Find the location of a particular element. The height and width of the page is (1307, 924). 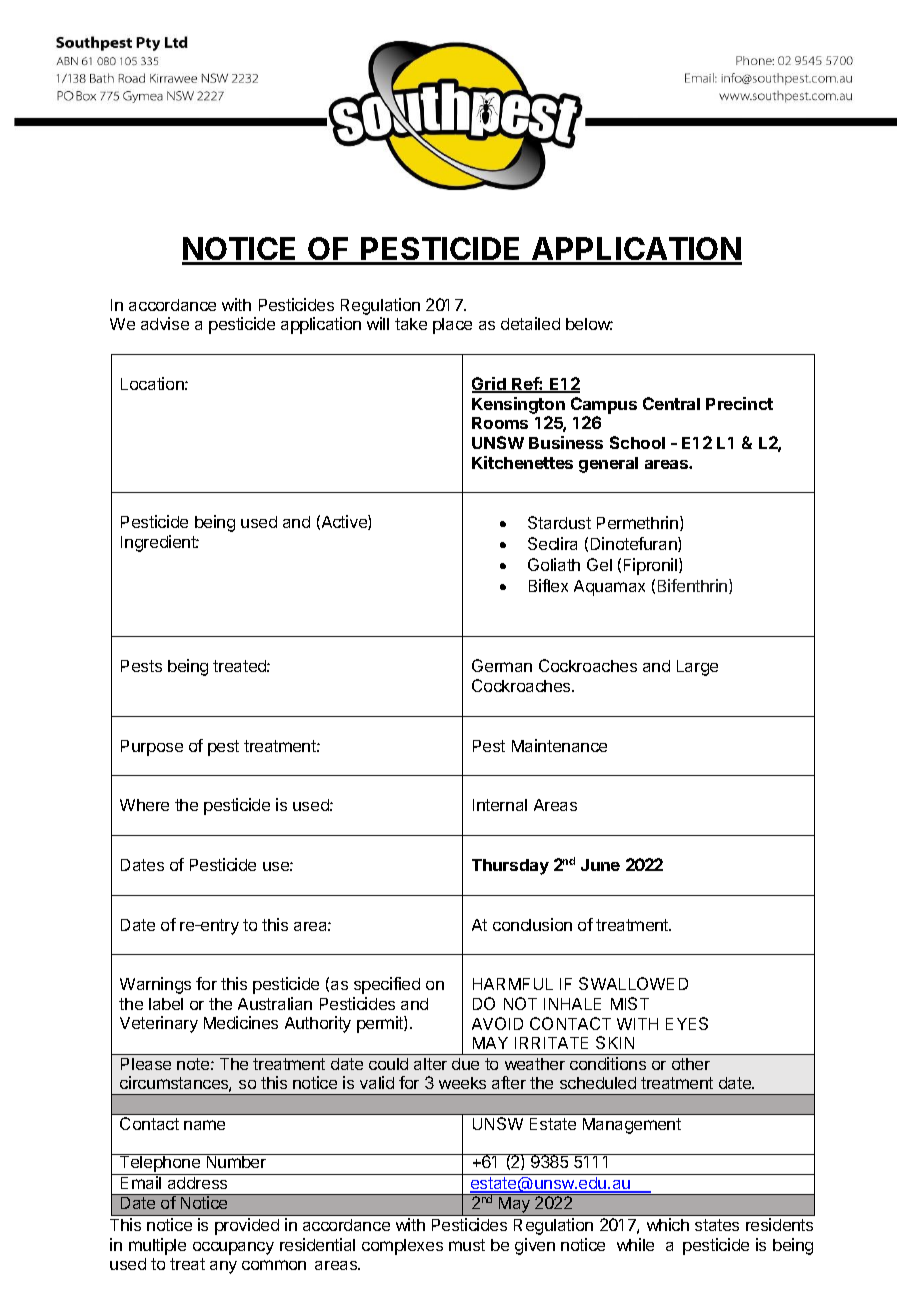

AVOID is located at coordinates (497, 1023).
